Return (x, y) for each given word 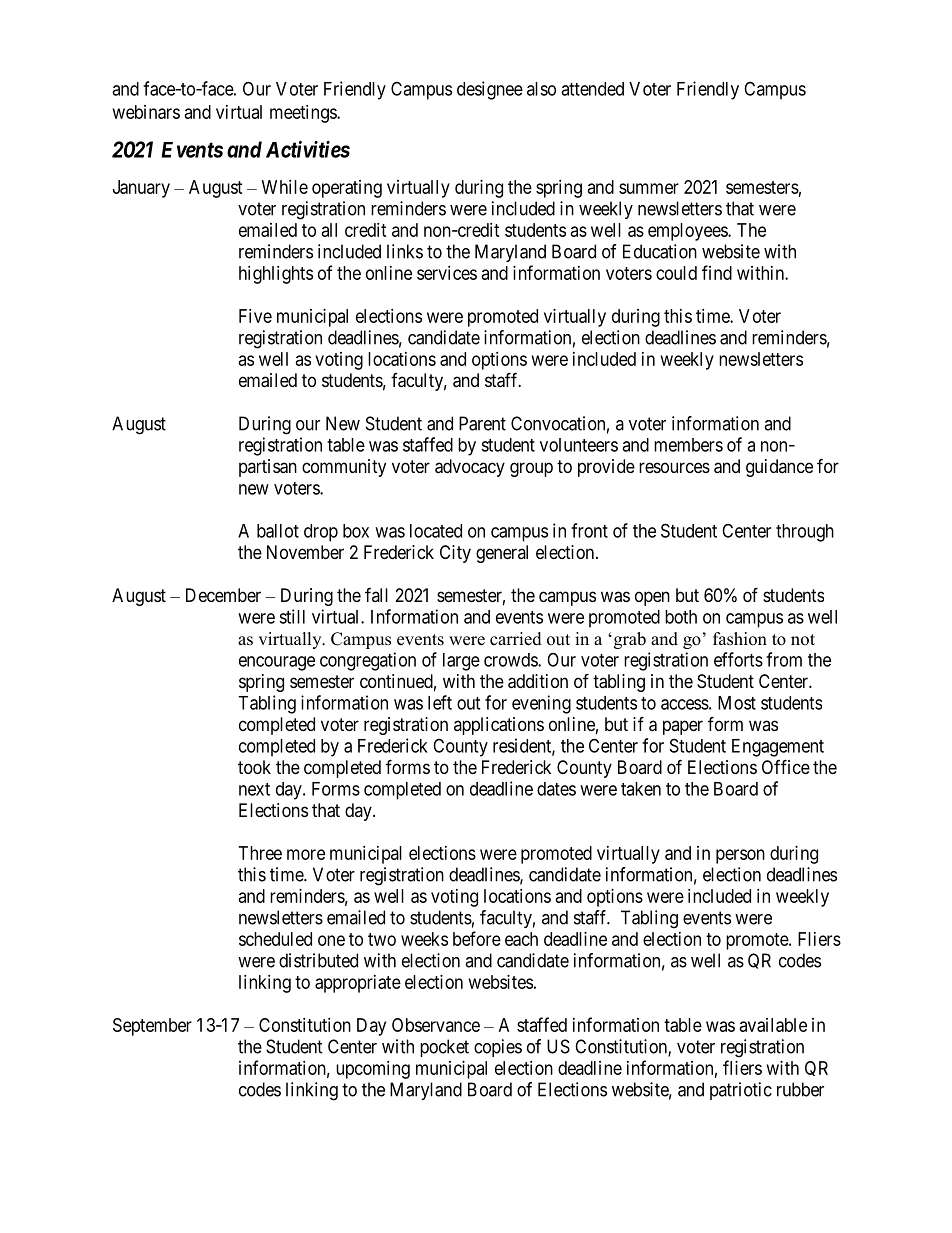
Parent (482, 423)
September (152, 1027)
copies (498, 1048)
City (455, 554)
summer (649, 188)
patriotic (741, 1091)
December (223, 595)
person (740, 856)
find (717, 272)
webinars (146, 112)
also (541, 89)
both (681, 617)
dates (556, 789)
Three (260, 853)
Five (255, 316)
